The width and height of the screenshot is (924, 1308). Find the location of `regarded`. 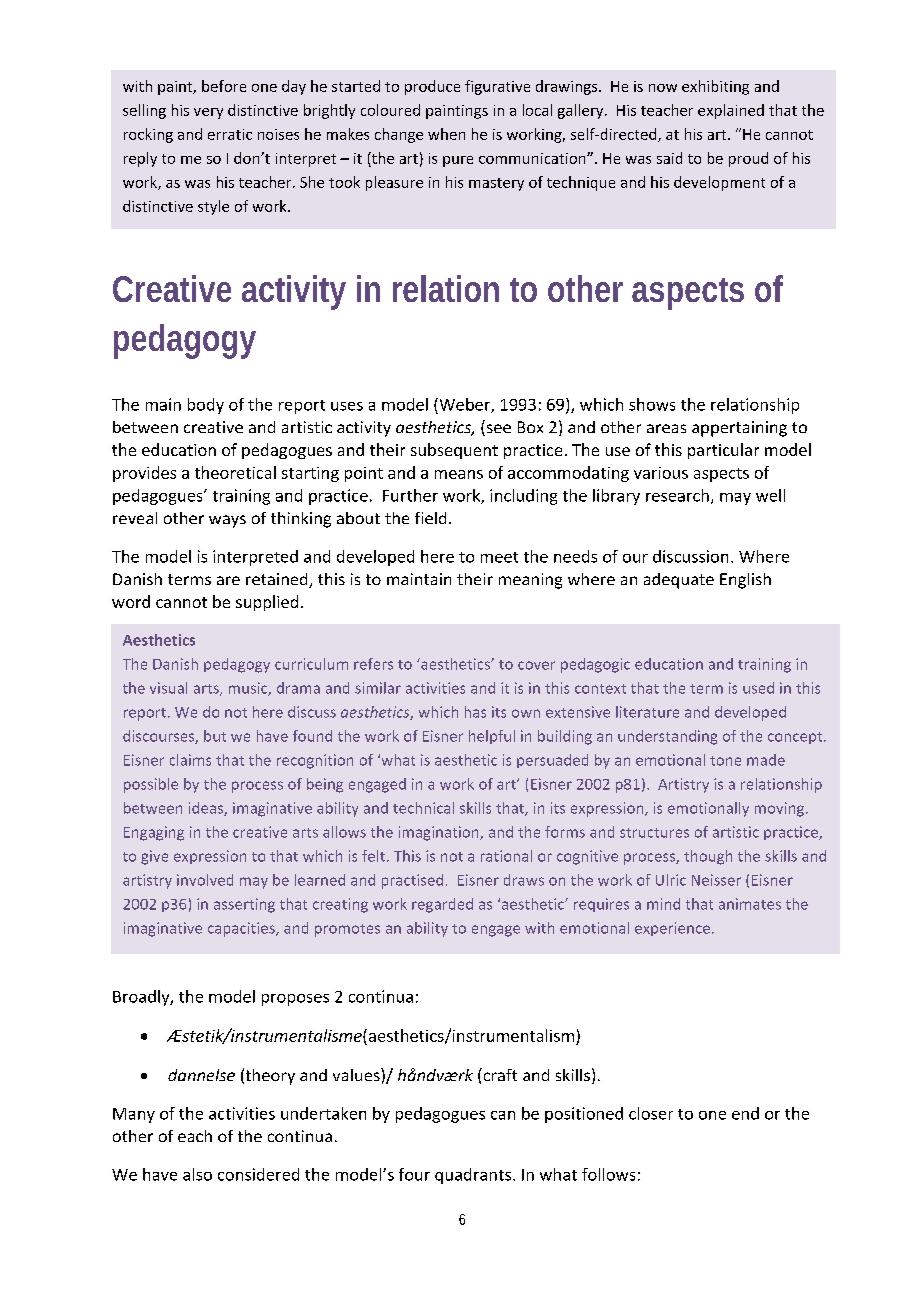

regarded is located at coordinates (442, 905).
